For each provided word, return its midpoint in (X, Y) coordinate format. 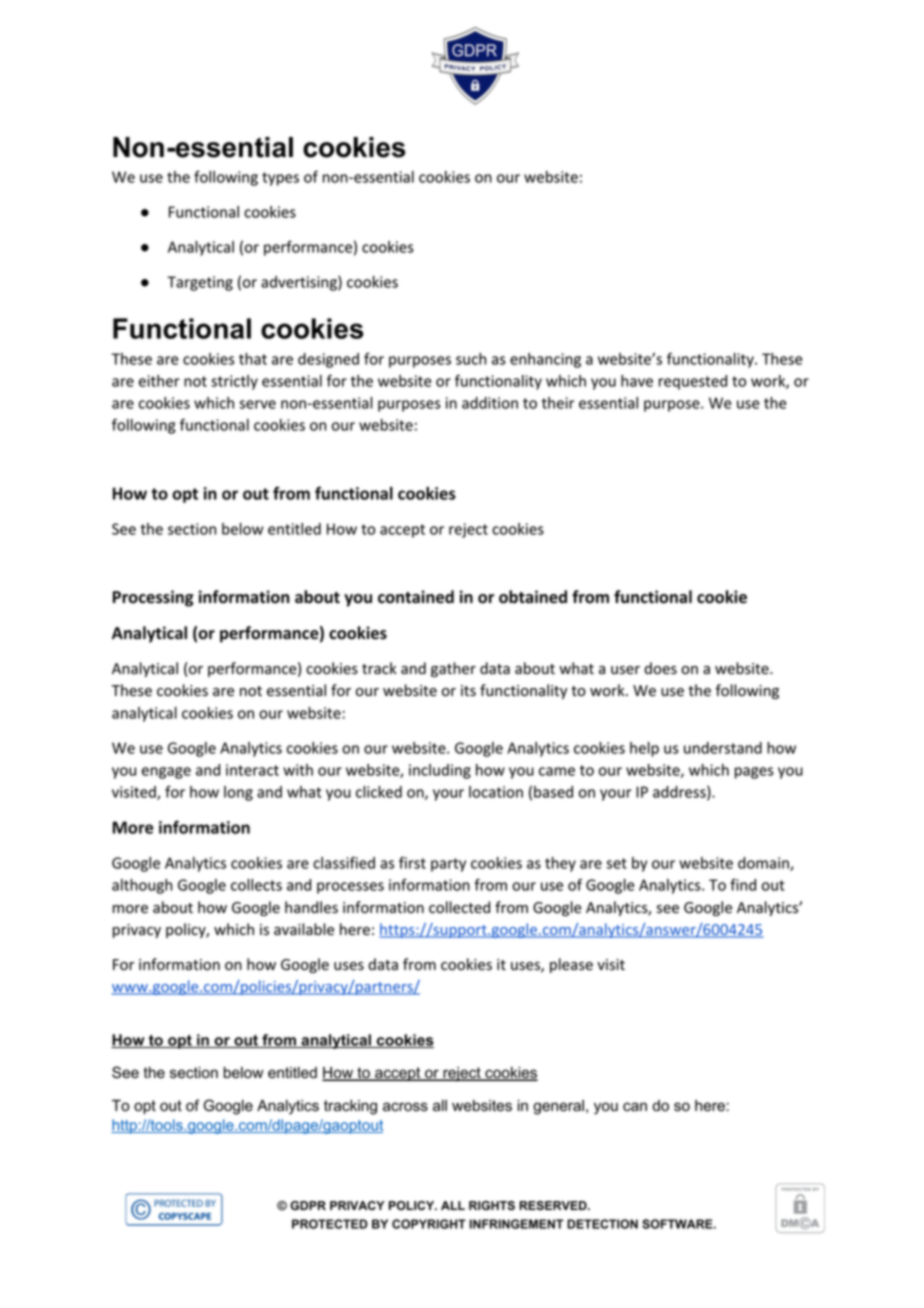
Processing (153, 598)
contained (416, 597)
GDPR (308, 1205)
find (743, 884)
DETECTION (602, 1224)
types (280, 179)
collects (256, 885)
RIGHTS (492, 1205)
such (471, 359)
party (448, 865)
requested (693, 382)
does (660, 668)
